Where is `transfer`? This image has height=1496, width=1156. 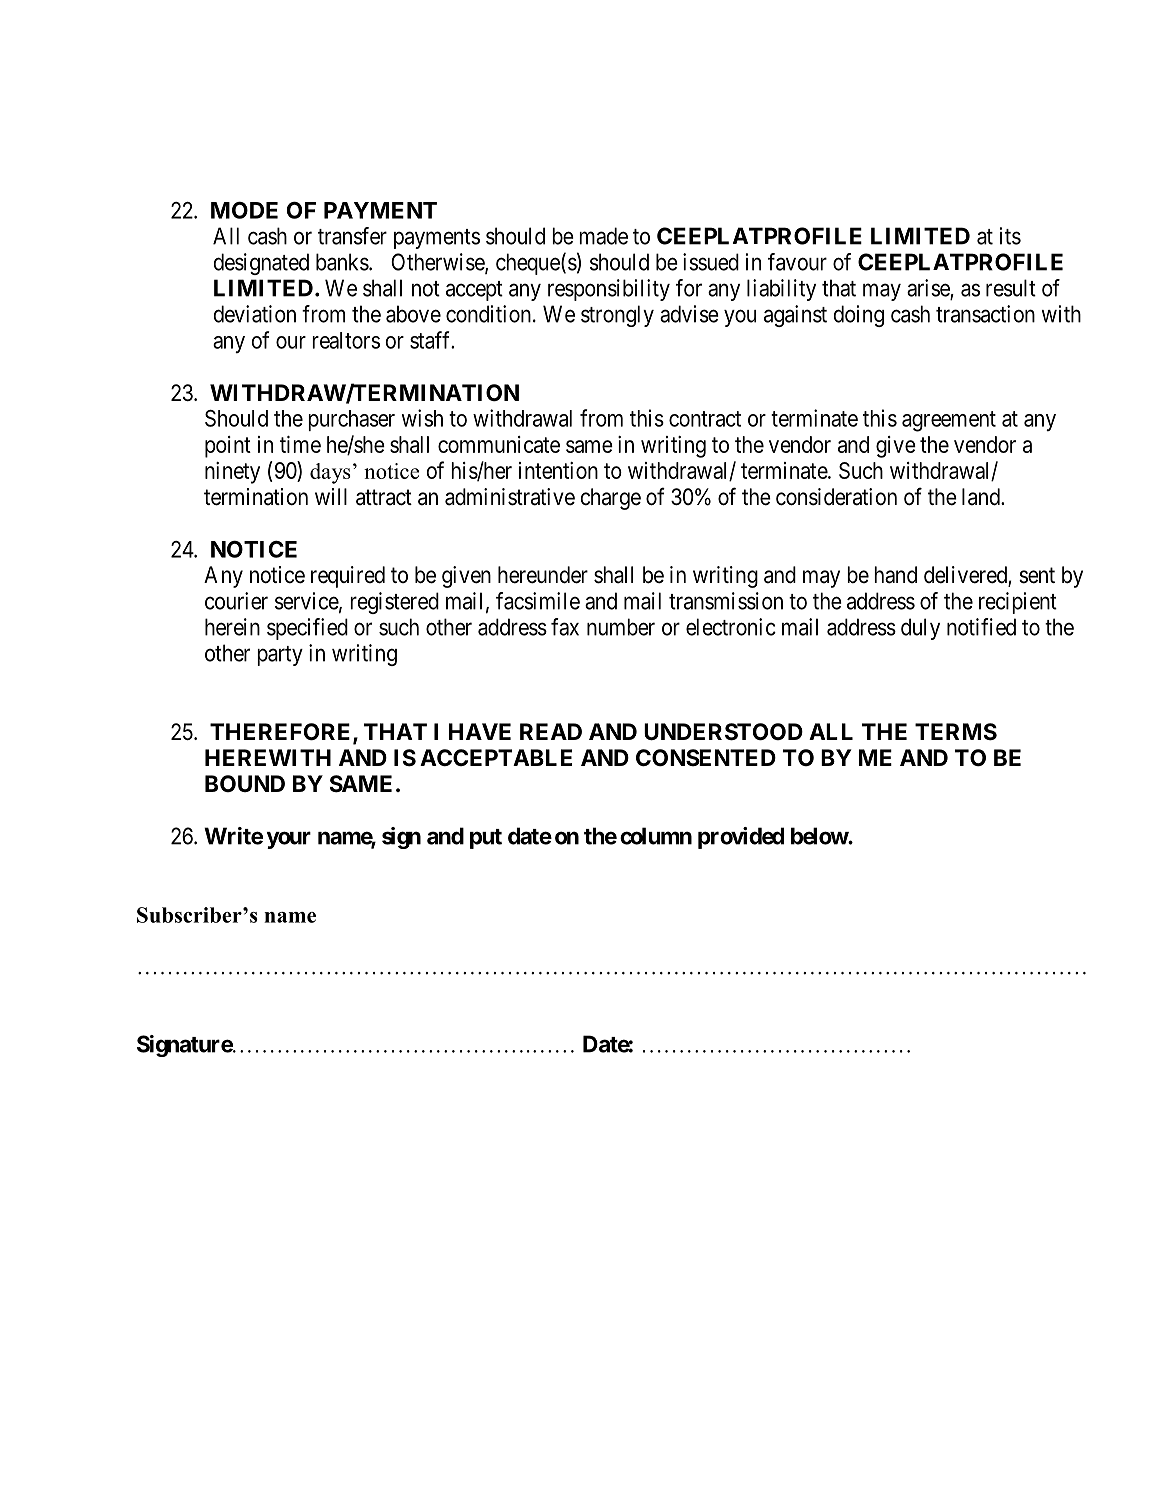
transfer is located at coordinates (352, 236).
